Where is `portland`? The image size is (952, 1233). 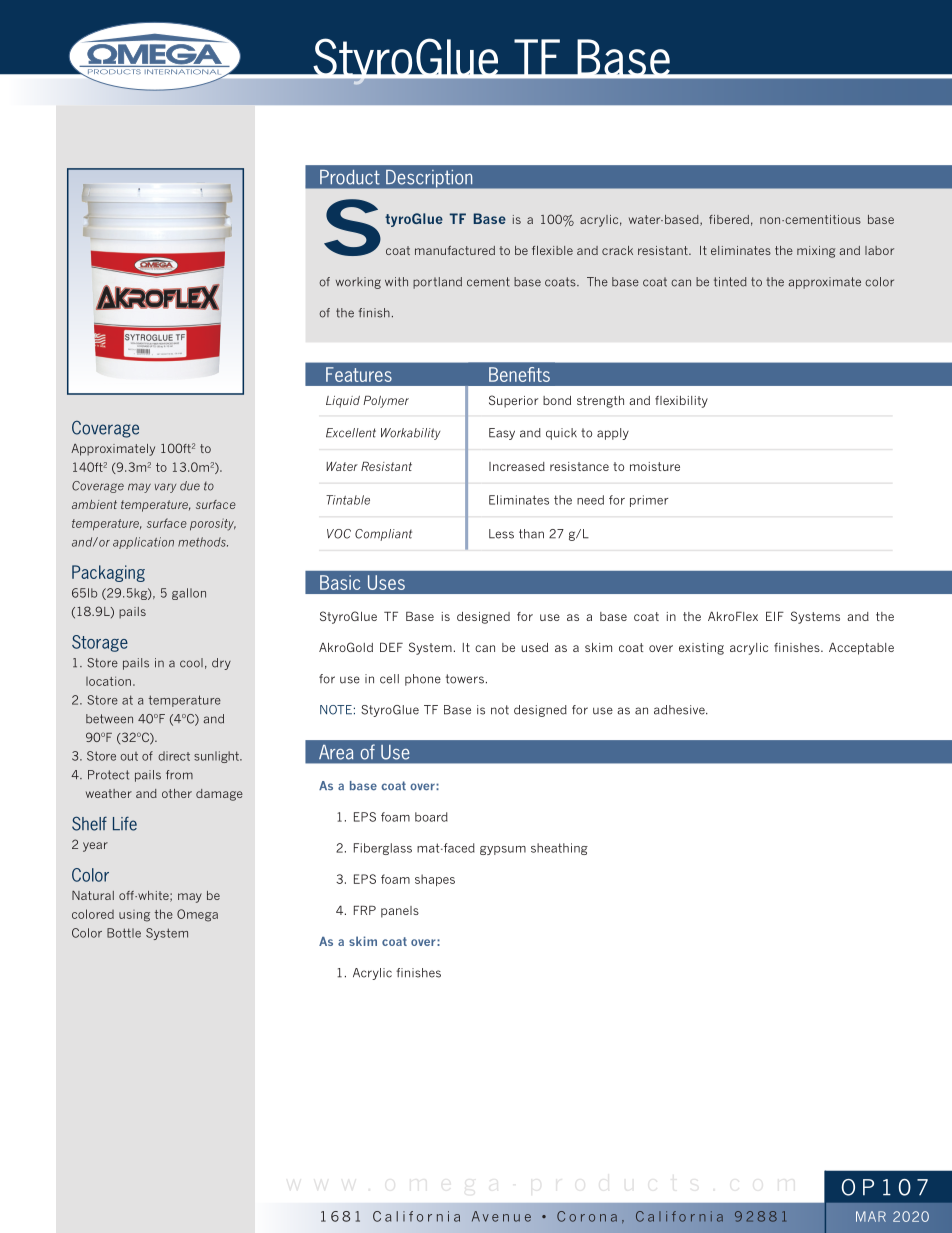
portland is located at coordinates (437, 283).
